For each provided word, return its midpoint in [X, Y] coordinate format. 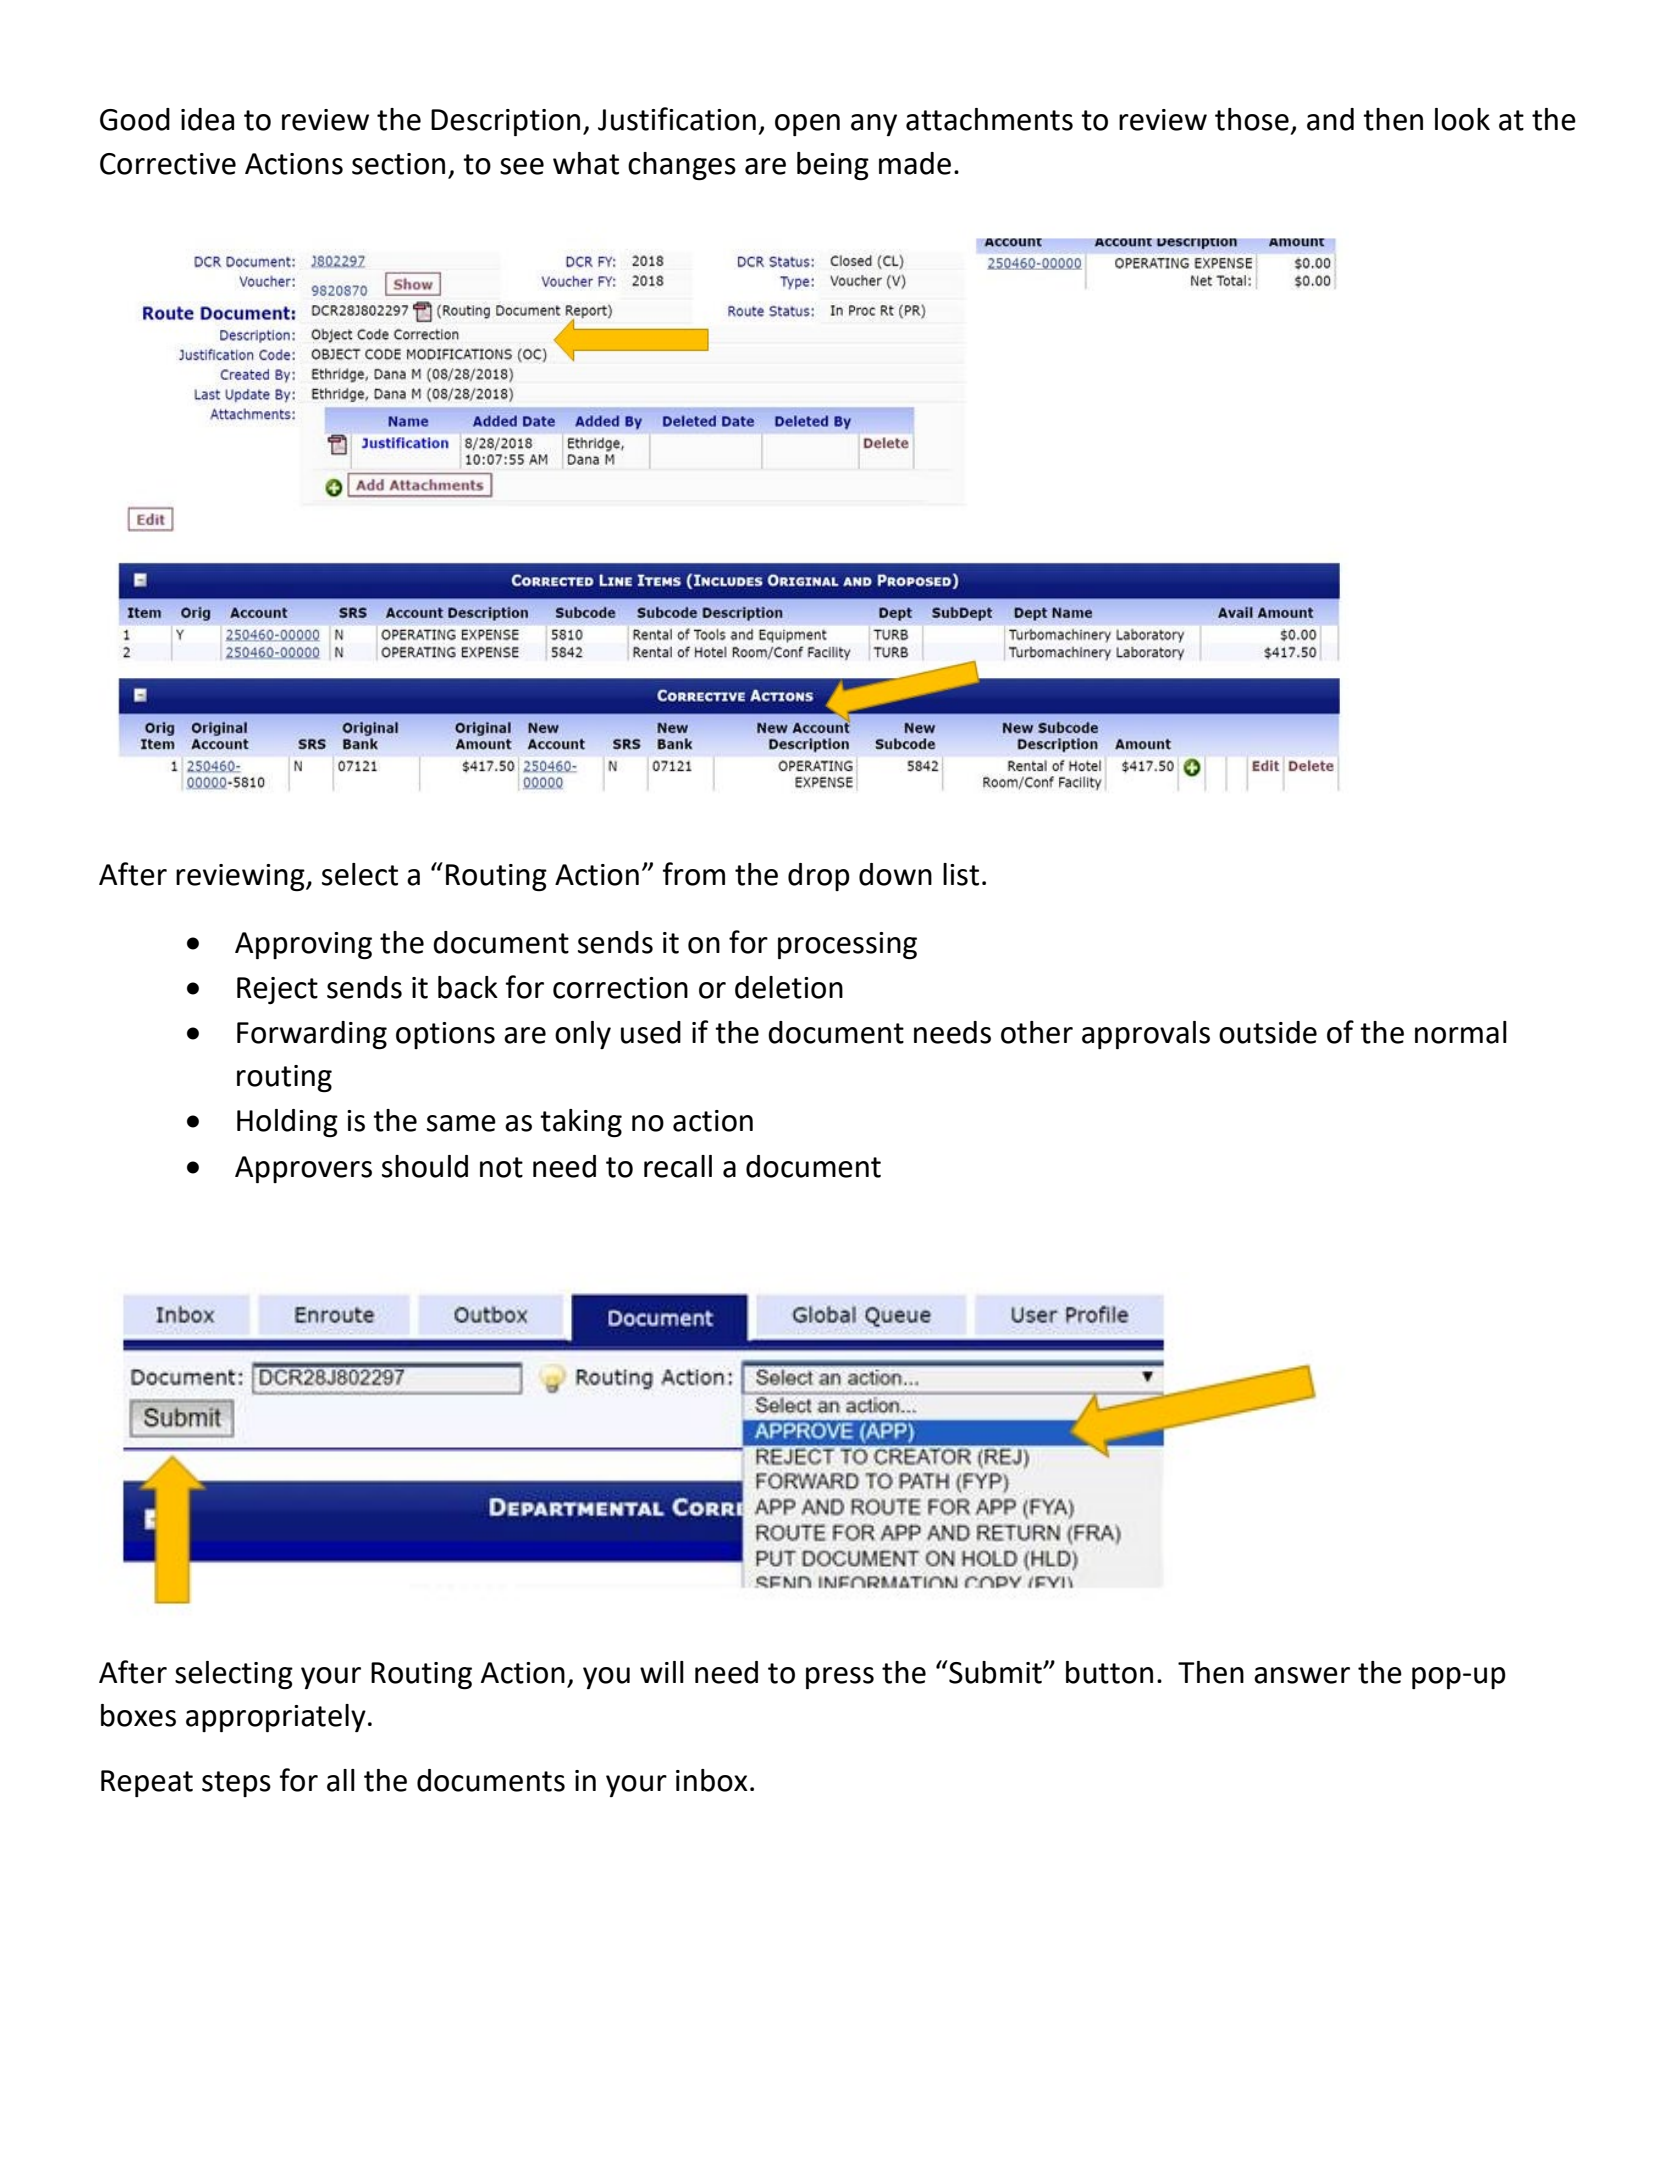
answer [1302, 1675]
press [840, 1678]
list [961, 874]
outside [1268, 1032]
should [425, 1166]
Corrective [168, 164]
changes [682, 166]
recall [678, 1166]
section [398, 164]
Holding [287, 1123]
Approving [303, 945]
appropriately [276, 1718]
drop [819, 877]
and [1330, 119]
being [833, 166]
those [1252, 119]
